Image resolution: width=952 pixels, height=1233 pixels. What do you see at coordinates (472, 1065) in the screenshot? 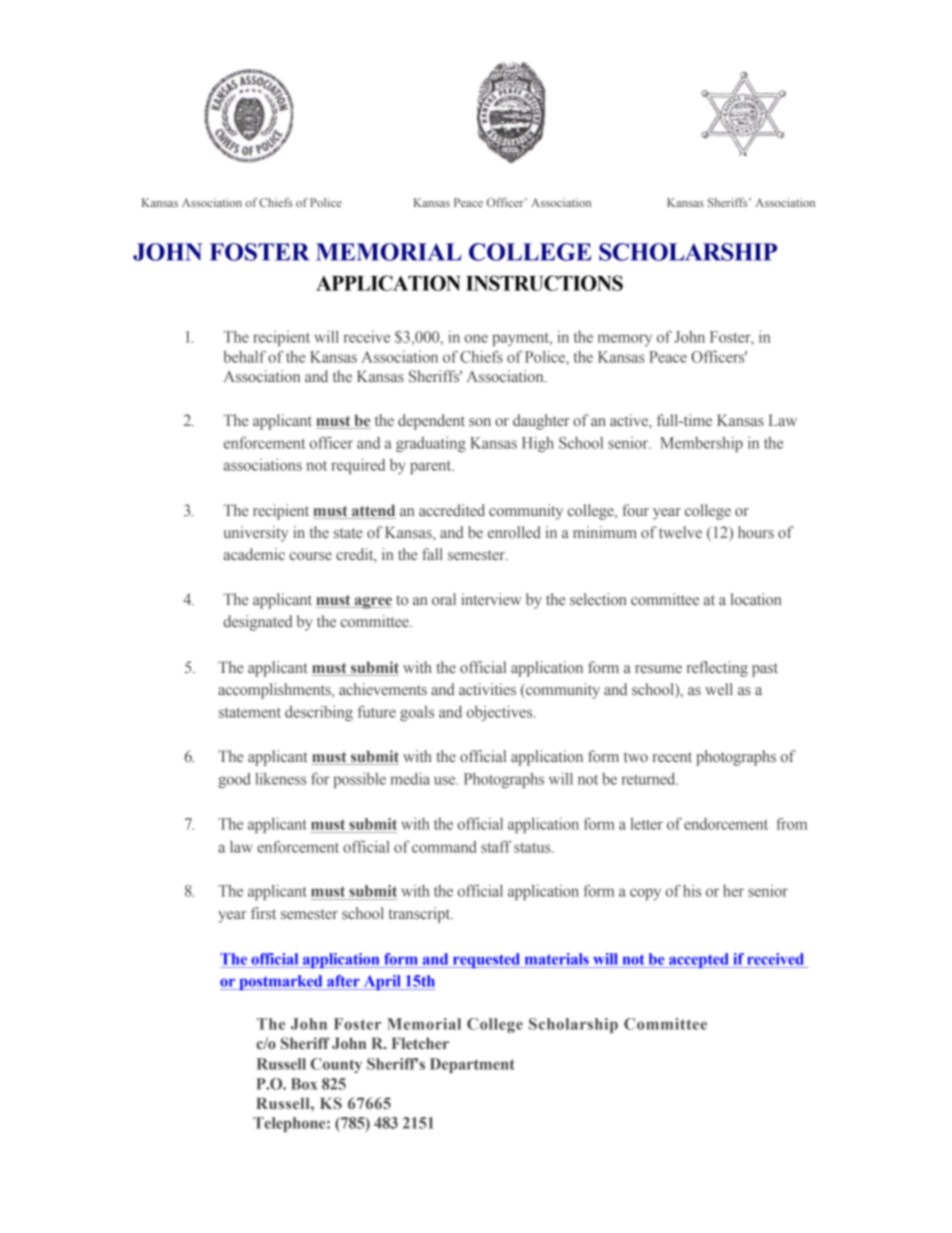
I see `Department` at bounding box center [472, 1065].
